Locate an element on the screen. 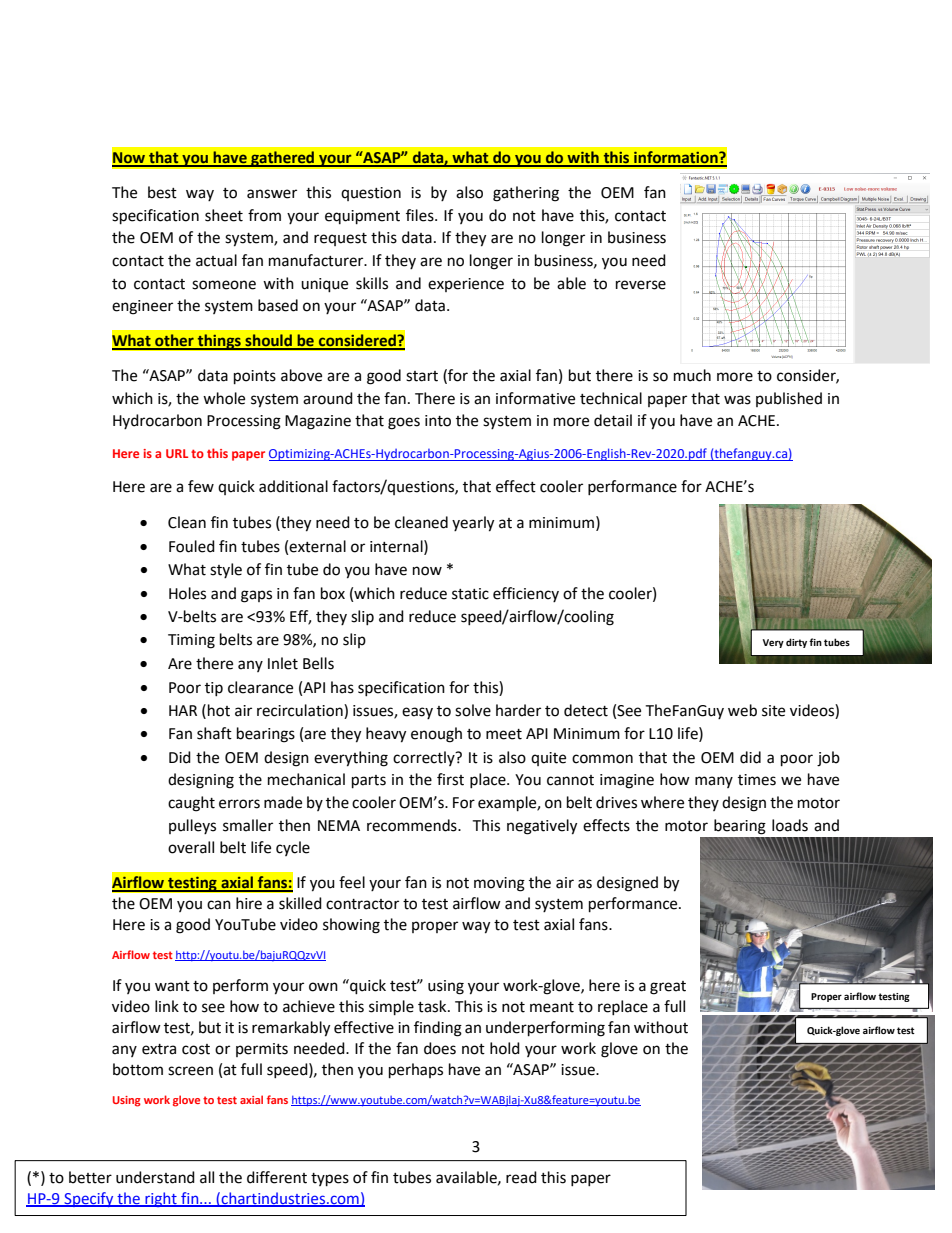  tip is located at coordinates (214, 689).
